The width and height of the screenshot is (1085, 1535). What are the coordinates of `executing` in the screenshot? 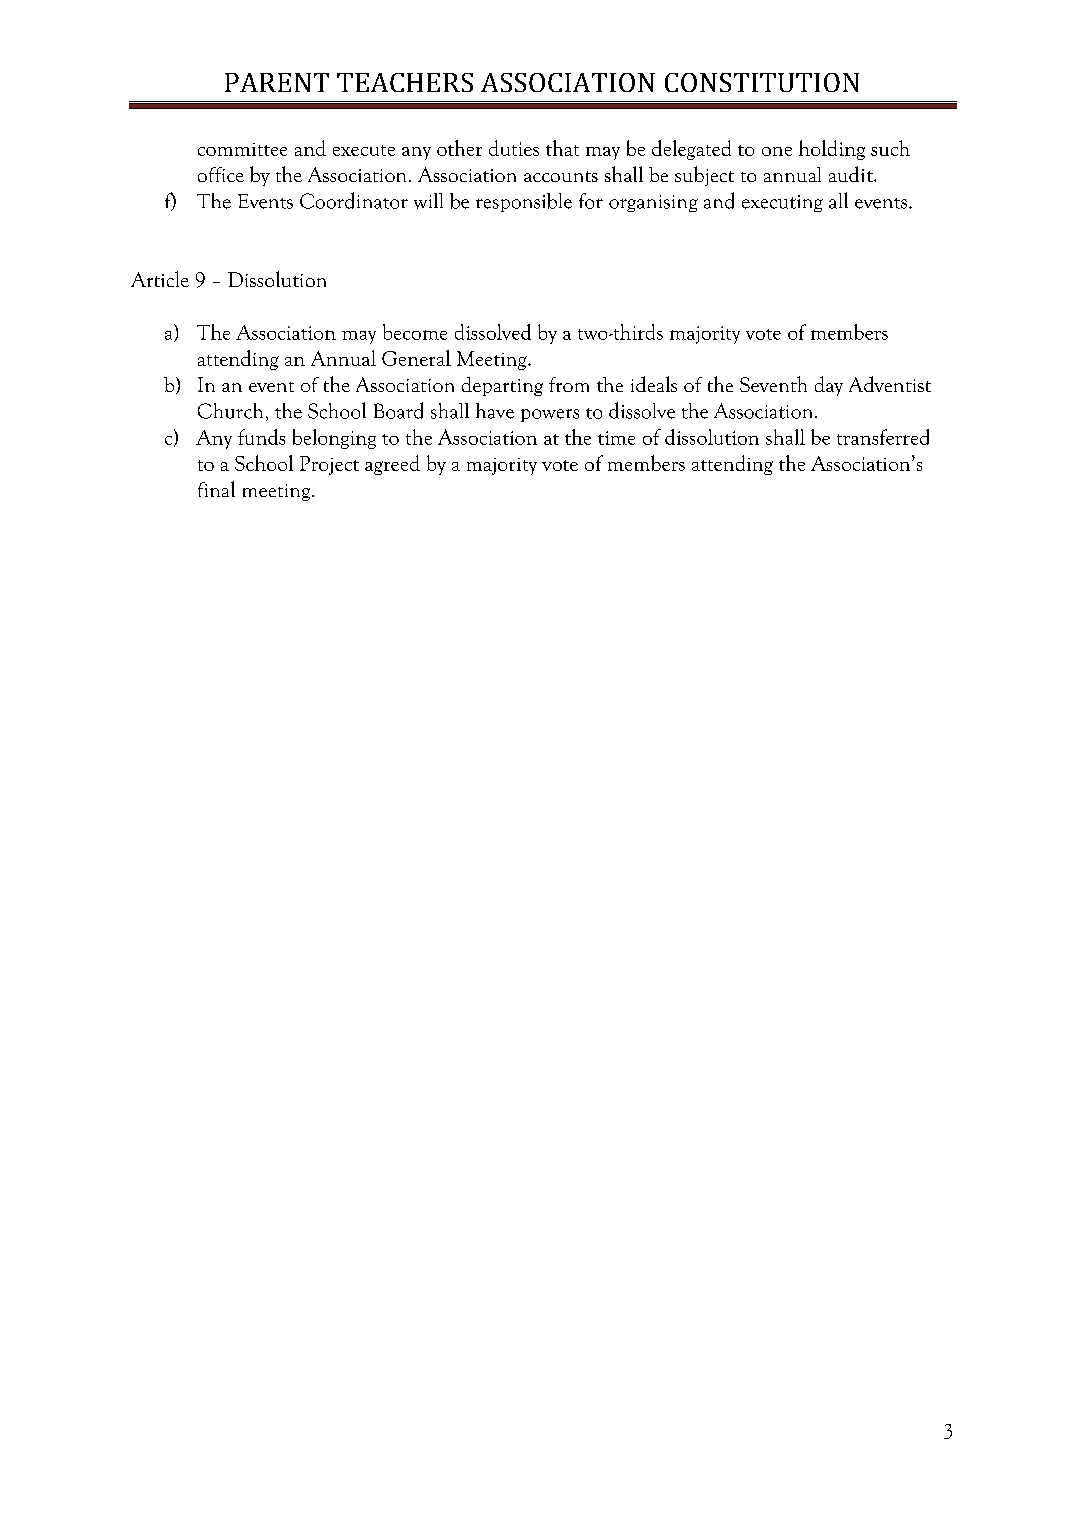 It's located at (782, 203).
